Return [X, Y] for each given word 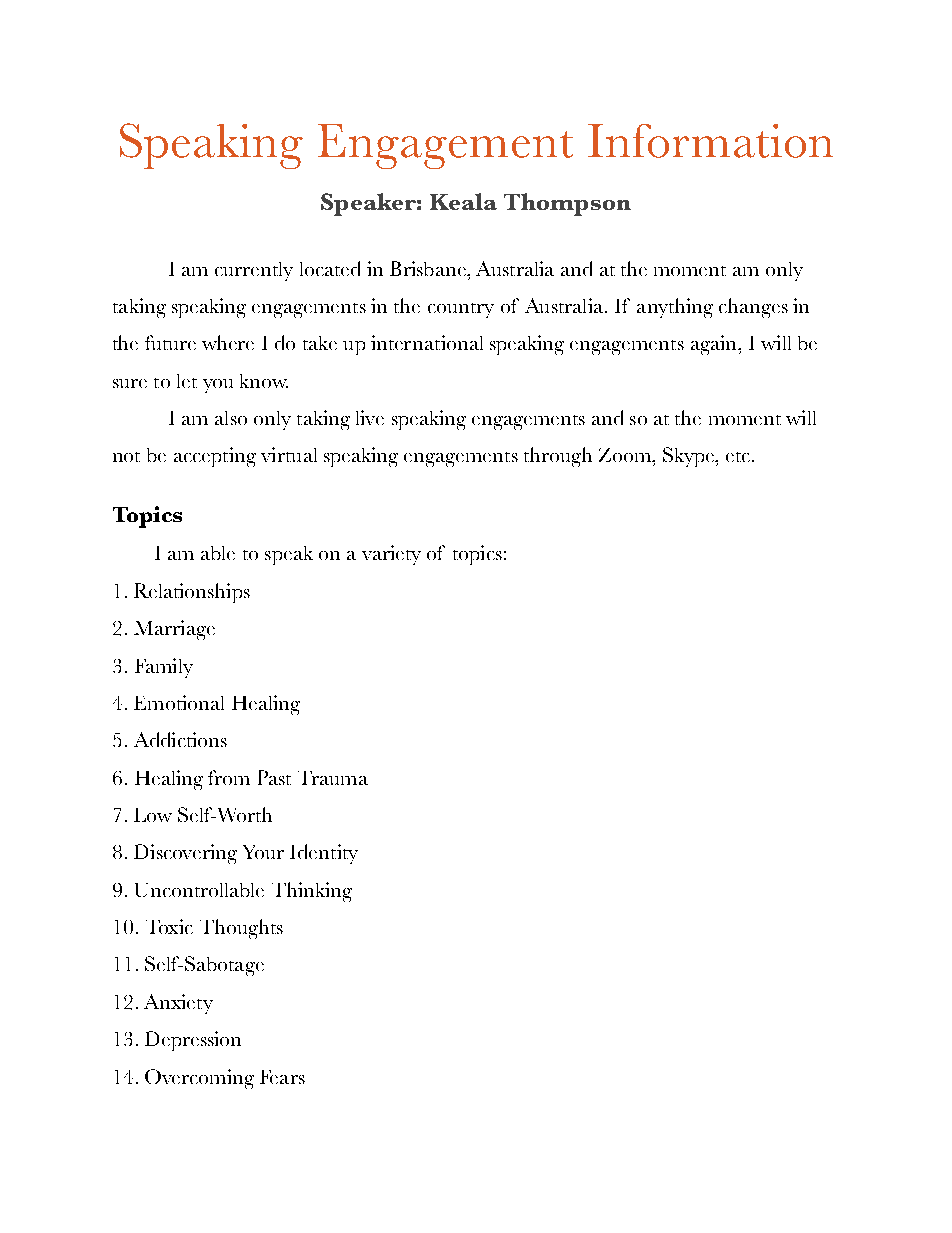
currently [254, 271]
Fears [282, 1077]
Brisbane [429, 268]
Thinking [312, 892]
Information [710, 141]
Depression [193, 1041]
